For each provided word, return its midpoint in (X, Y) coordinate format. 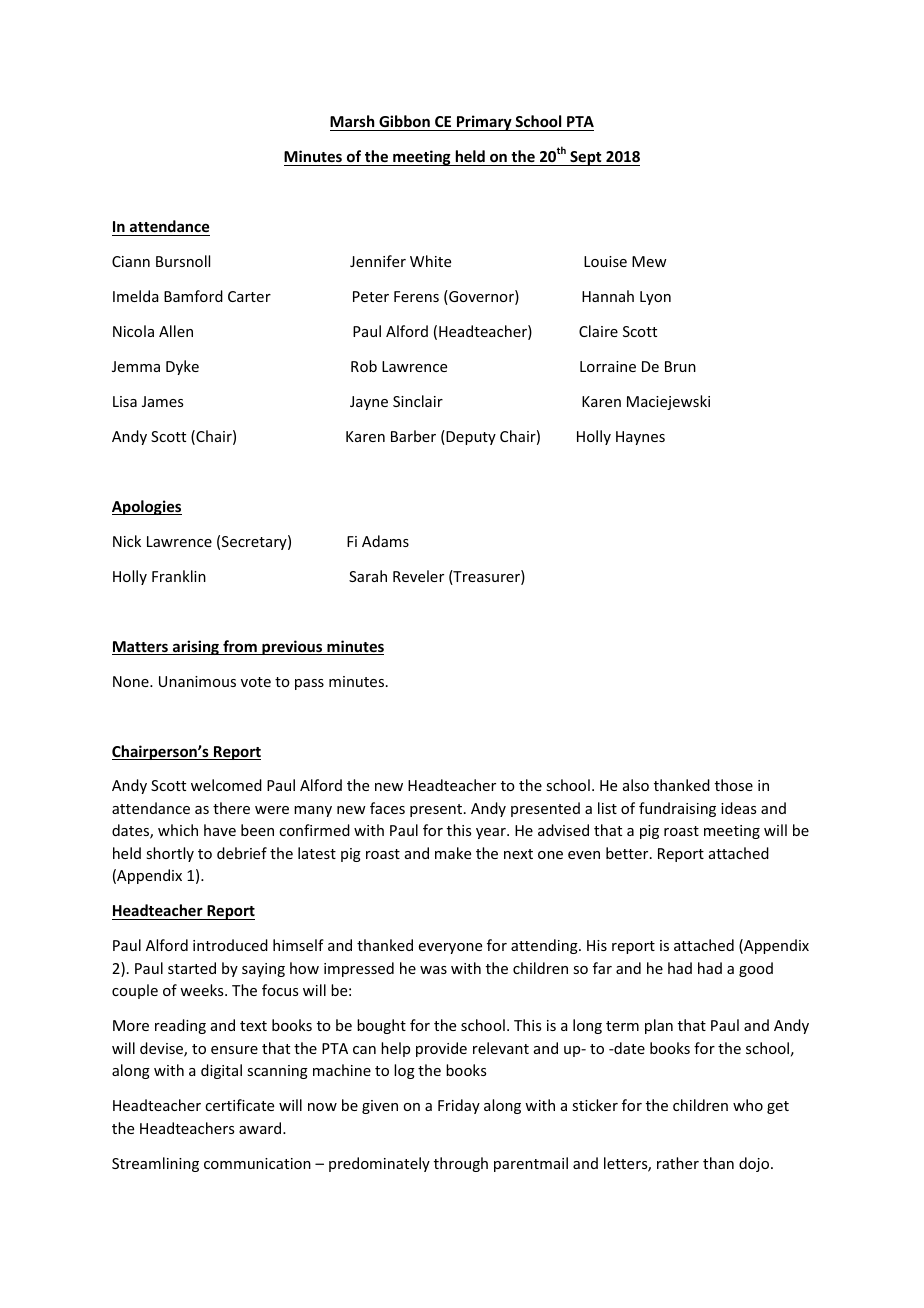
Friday (459, 1106)
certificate (239, 1105)
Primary (484, 123)
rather (678, 1163)
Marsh (353, 123)
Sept (586, 158)
